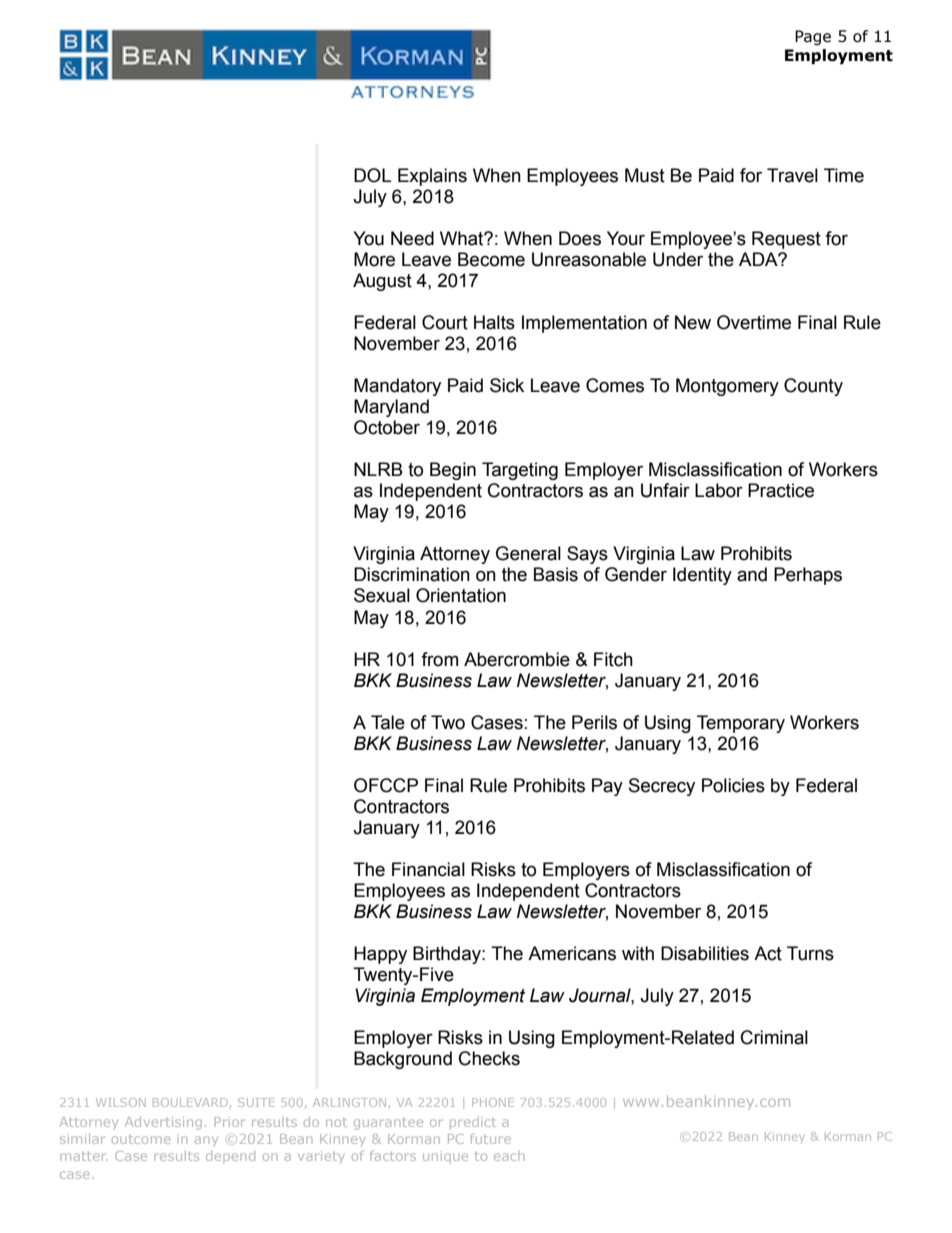 This screenshot has height=1233, width=952. What do you see at coordinates (702, 576) in the screenshot?
I see `Identity` at bounding box center [702, 576].
